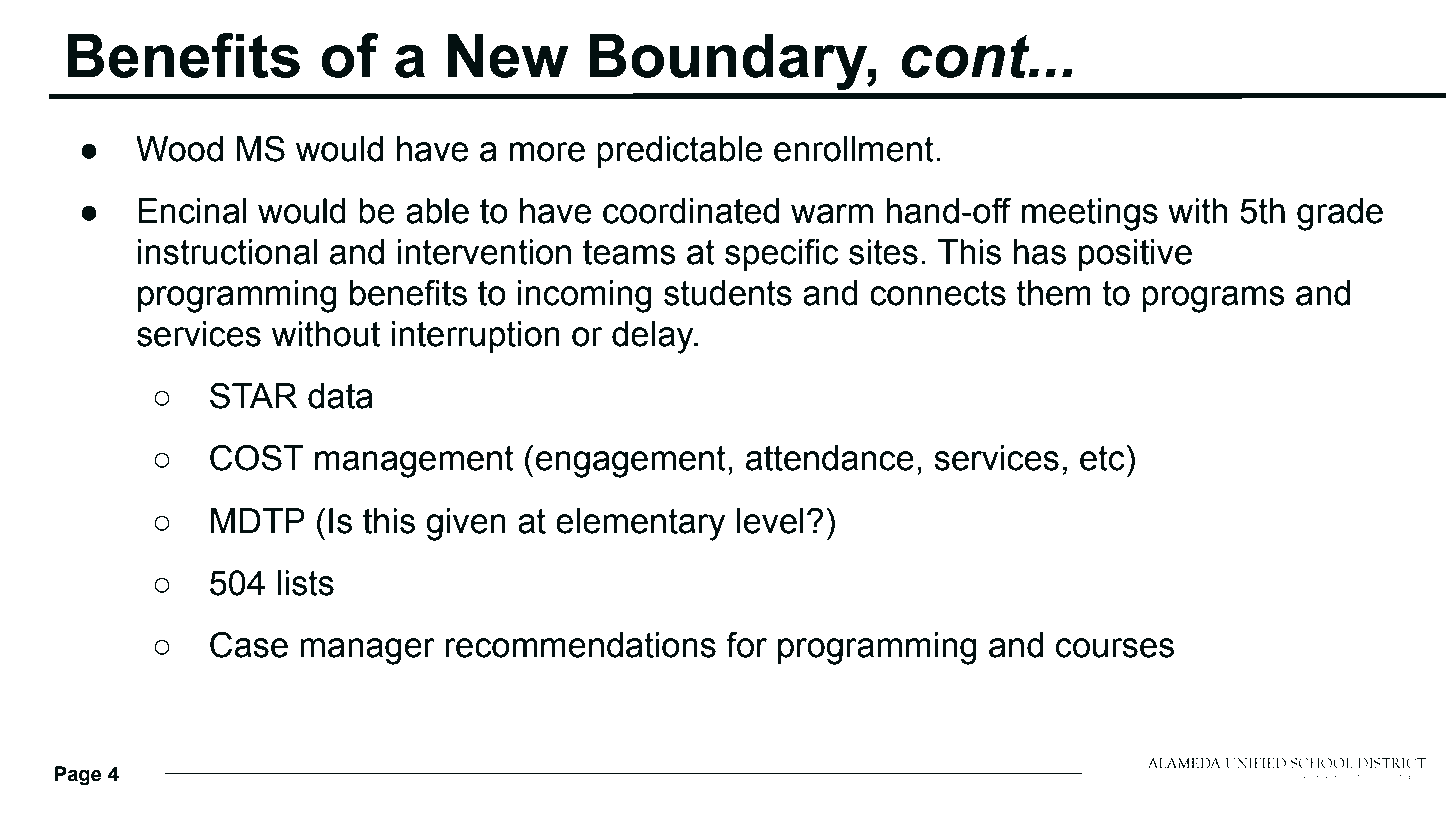 Image resolution: width=1456 pixels, height=819 pixels. What do you see at coordinates (78, 776) in the screenshot?
I see `Page` at bounding box center [78, 776].
